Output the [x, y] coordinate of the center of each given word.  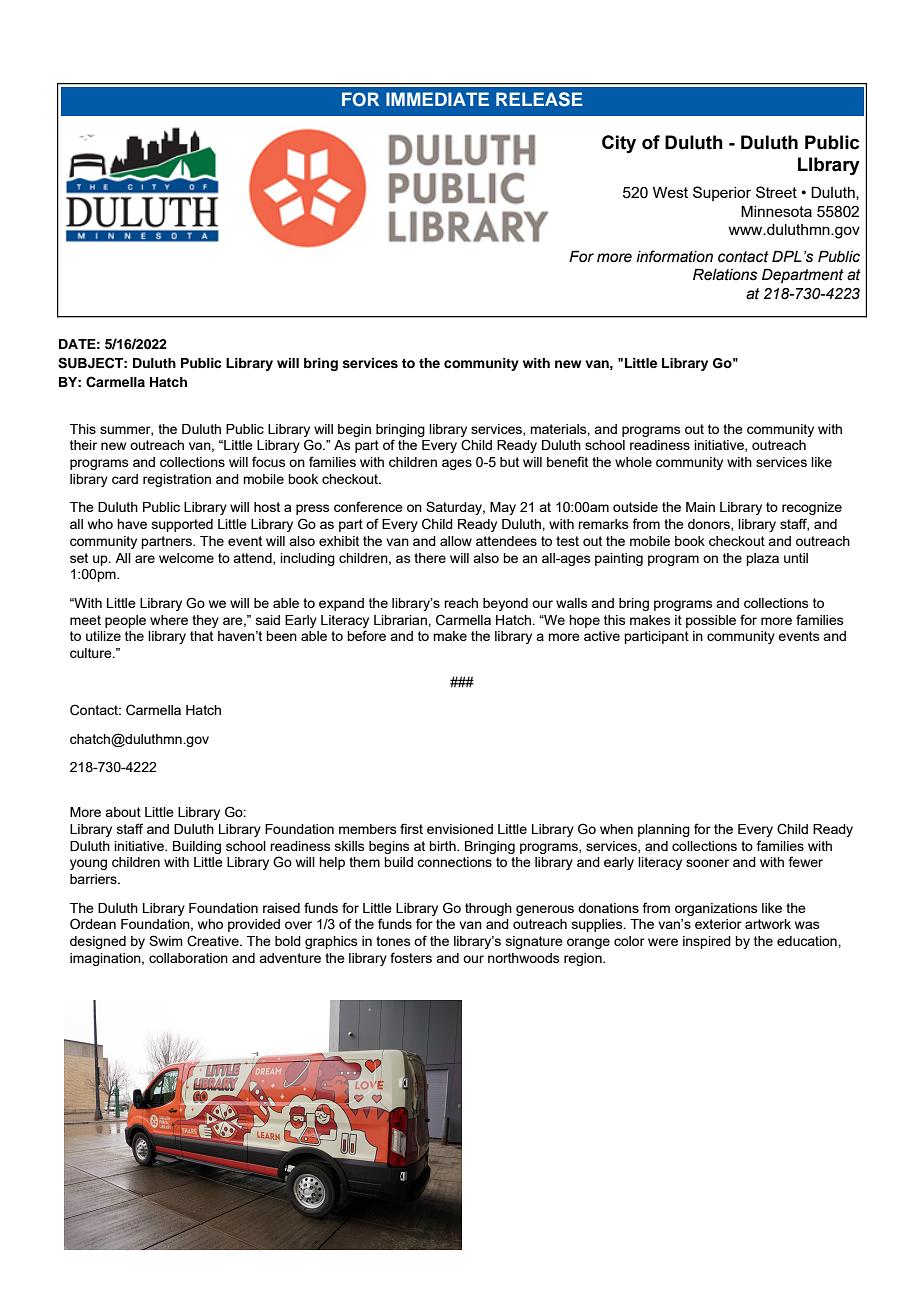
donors [710, 525]
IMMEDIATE [437, 99]
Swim [166, 940]
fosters [411, 957]
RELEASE [539, 99]
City [619, 144]
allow [456, 541]
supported [182, 525]
